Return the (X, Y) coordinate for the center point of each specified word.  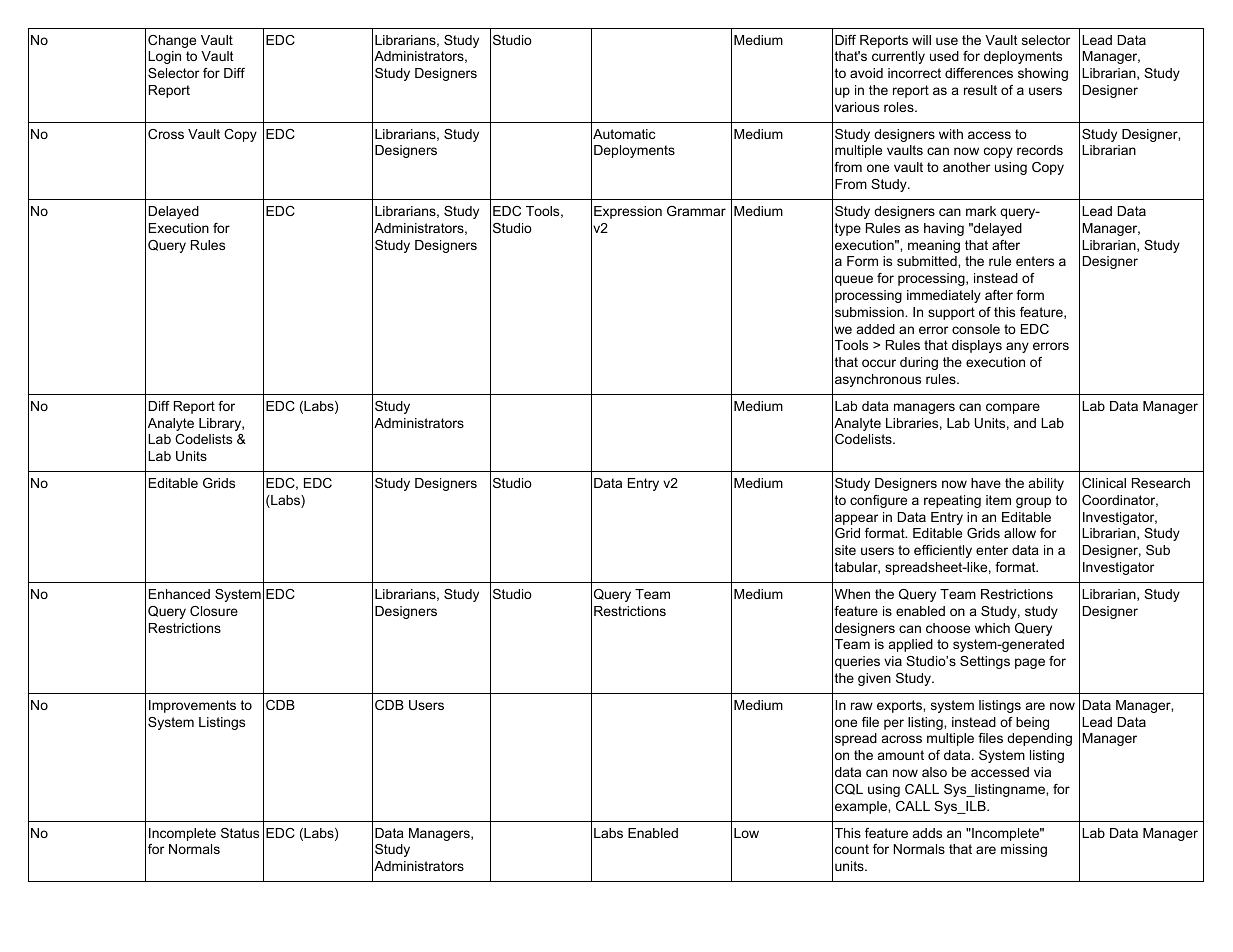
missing (1024, 850)
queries (857, 662)
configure (878, 501)
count (852, 849)
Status (240, 833)
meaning (934, 246)
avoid (866, 73)
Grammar (696, 211)
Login (164, 57)
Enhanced (179, 594)
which (992, 628)
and (1025, 423)
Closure (214, 611)
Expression (628, 212)
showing (1043, 74)
